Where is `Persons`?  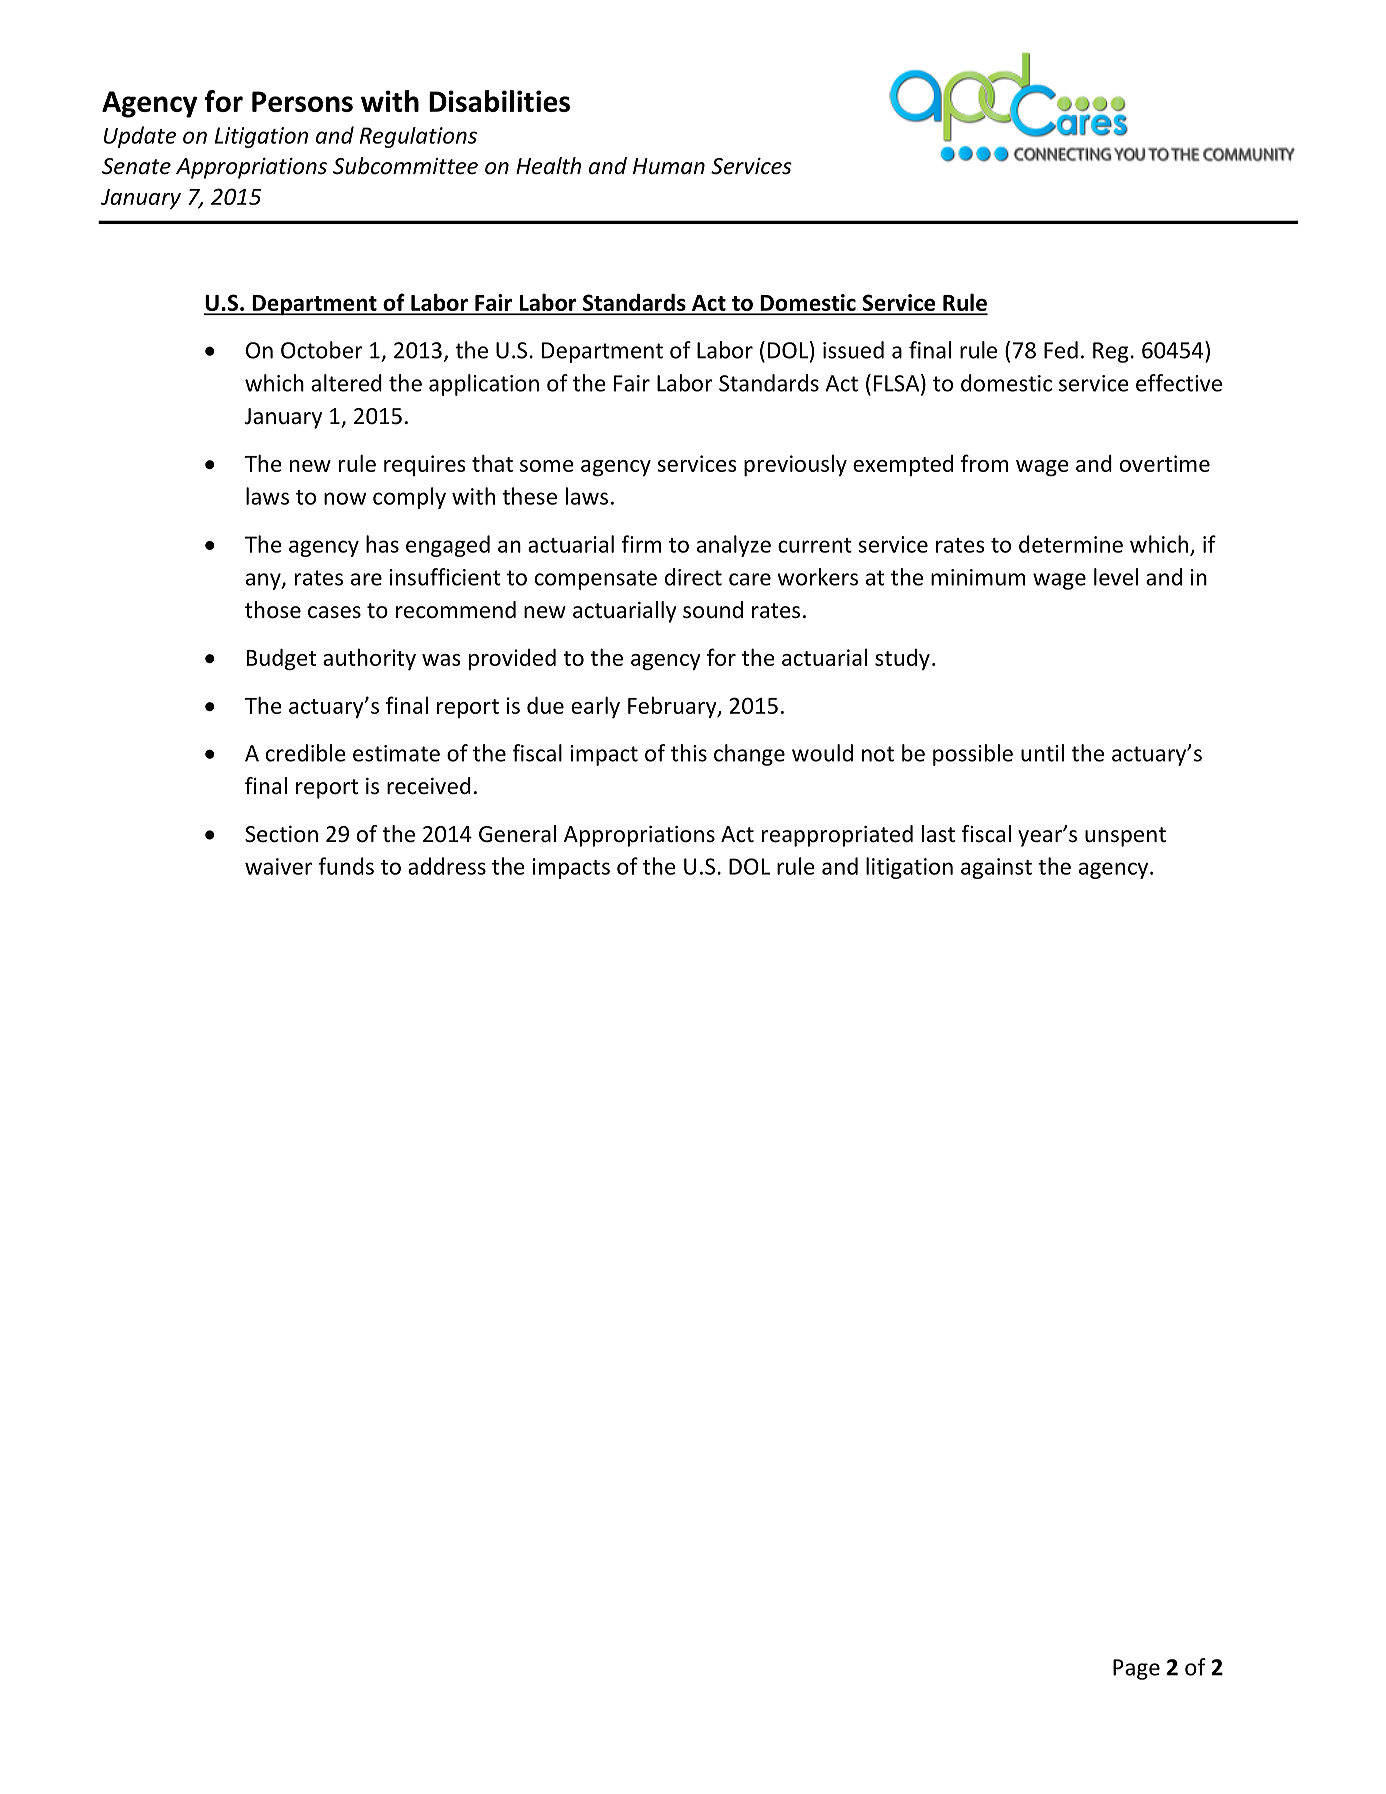 Persons is located at coordinates (302, 101).
